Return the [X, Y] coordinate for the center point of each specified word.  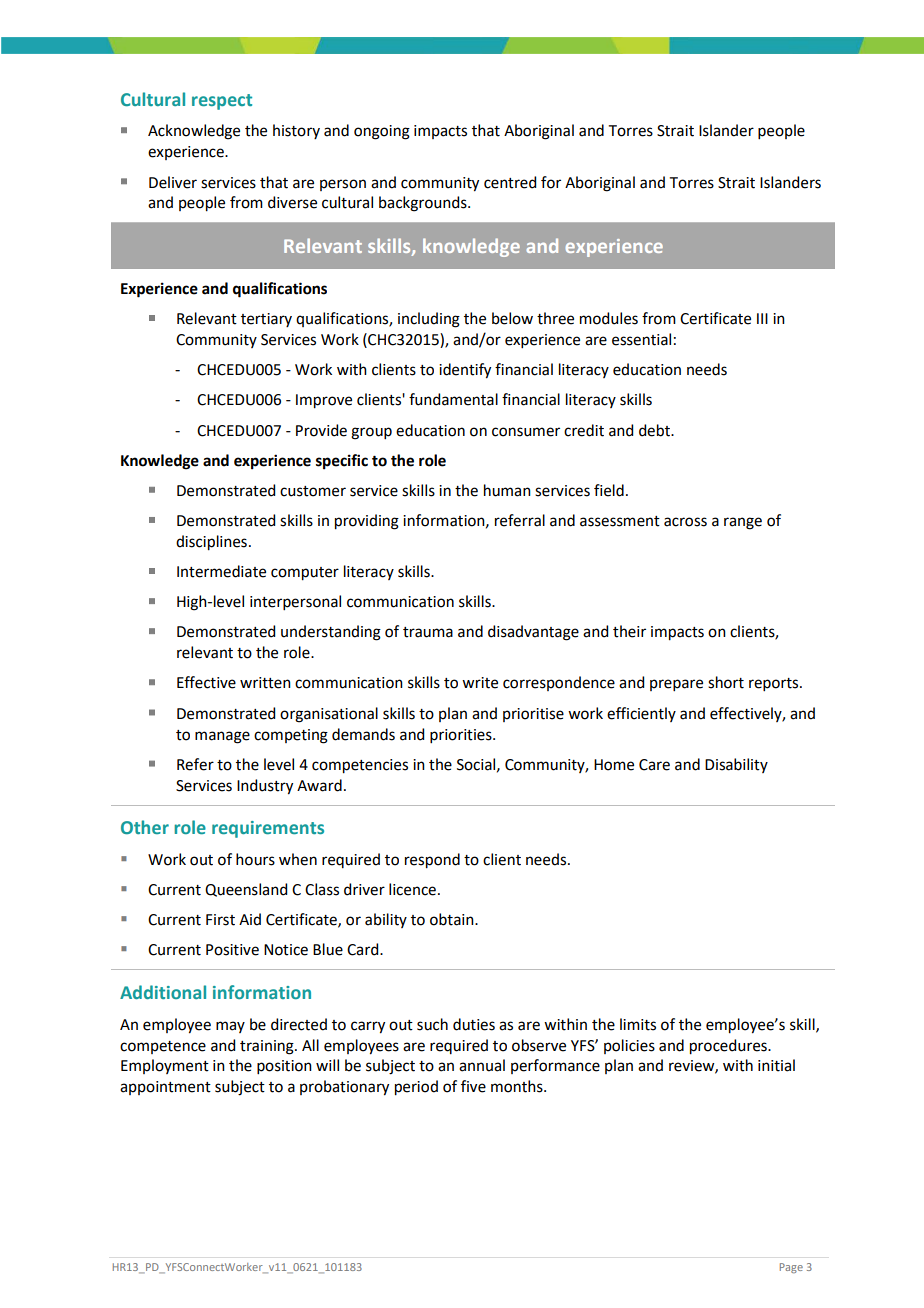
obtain [453, 919]
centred [510, 182]
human [507, 490]
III [762, 318]
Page [791, 1268]
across [685, 522]
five [473, 1086]
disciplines [211, 543]
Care [654, 765]
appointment [165, 1088]
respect [222, 102]
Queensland [246, 890]
